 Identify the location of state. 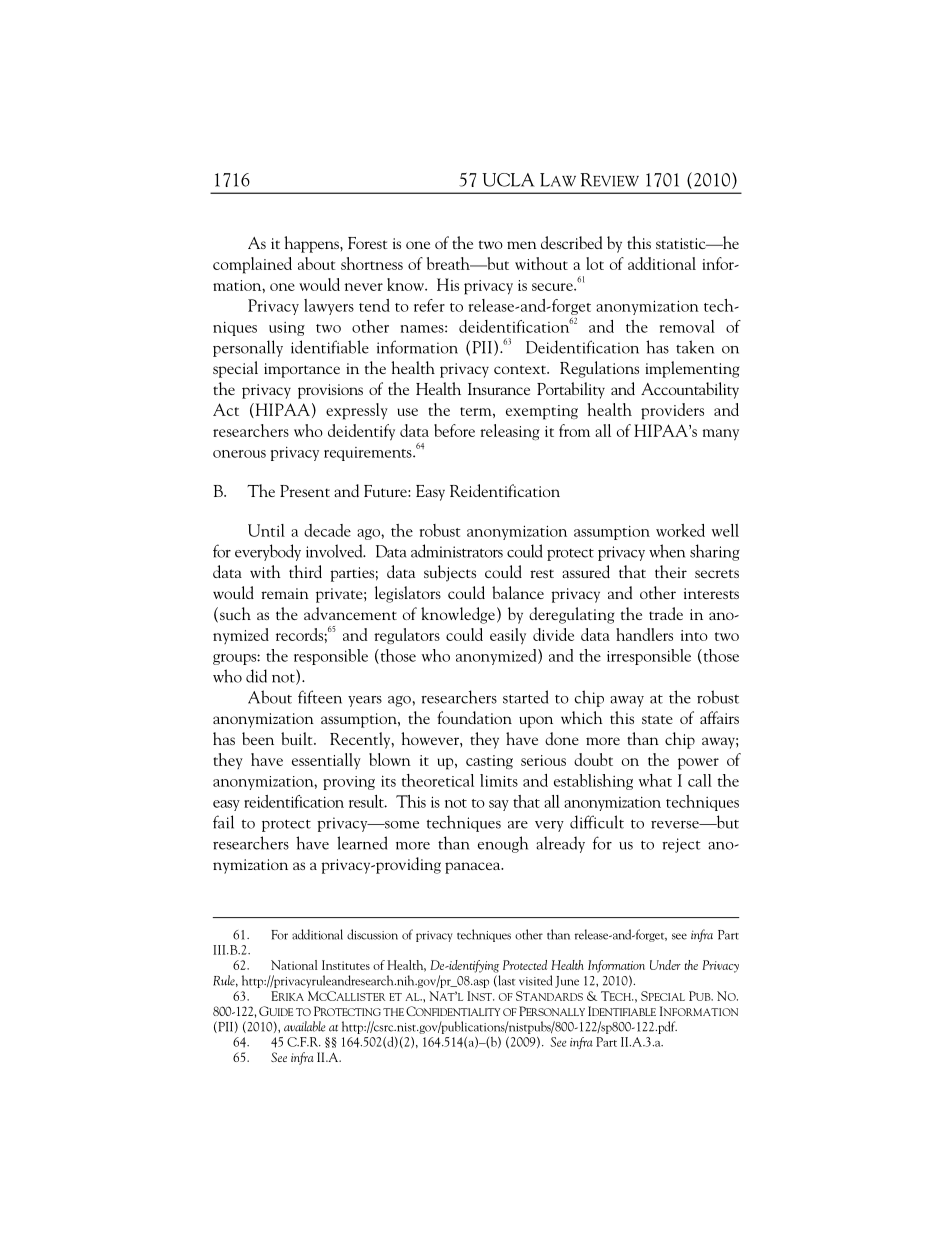
(657, 719).
